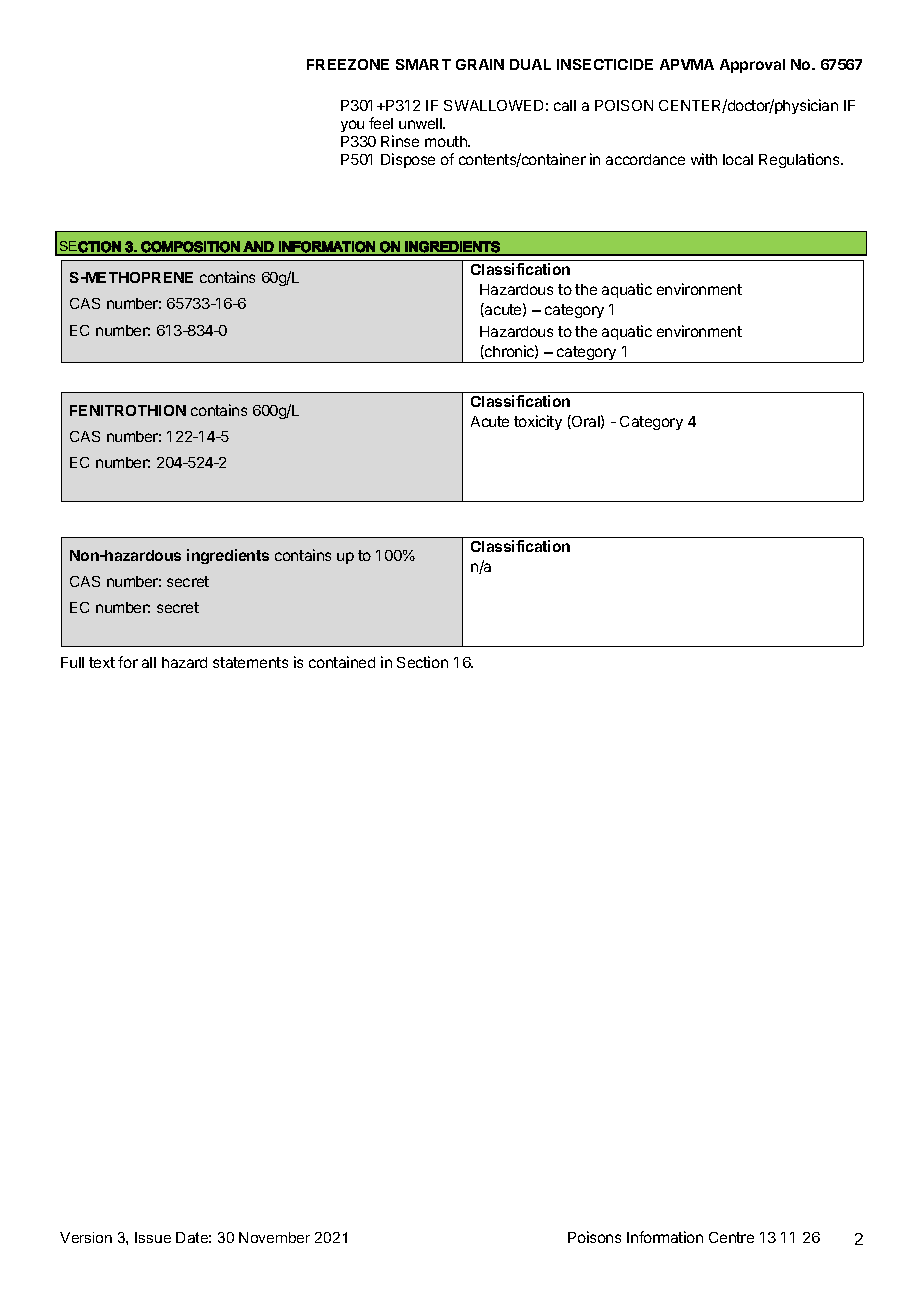 The image size is (924, 1308). What do you see at coordinates (408, 160) in the page?
I see `Dispose` at bounding box center [408, 160].
